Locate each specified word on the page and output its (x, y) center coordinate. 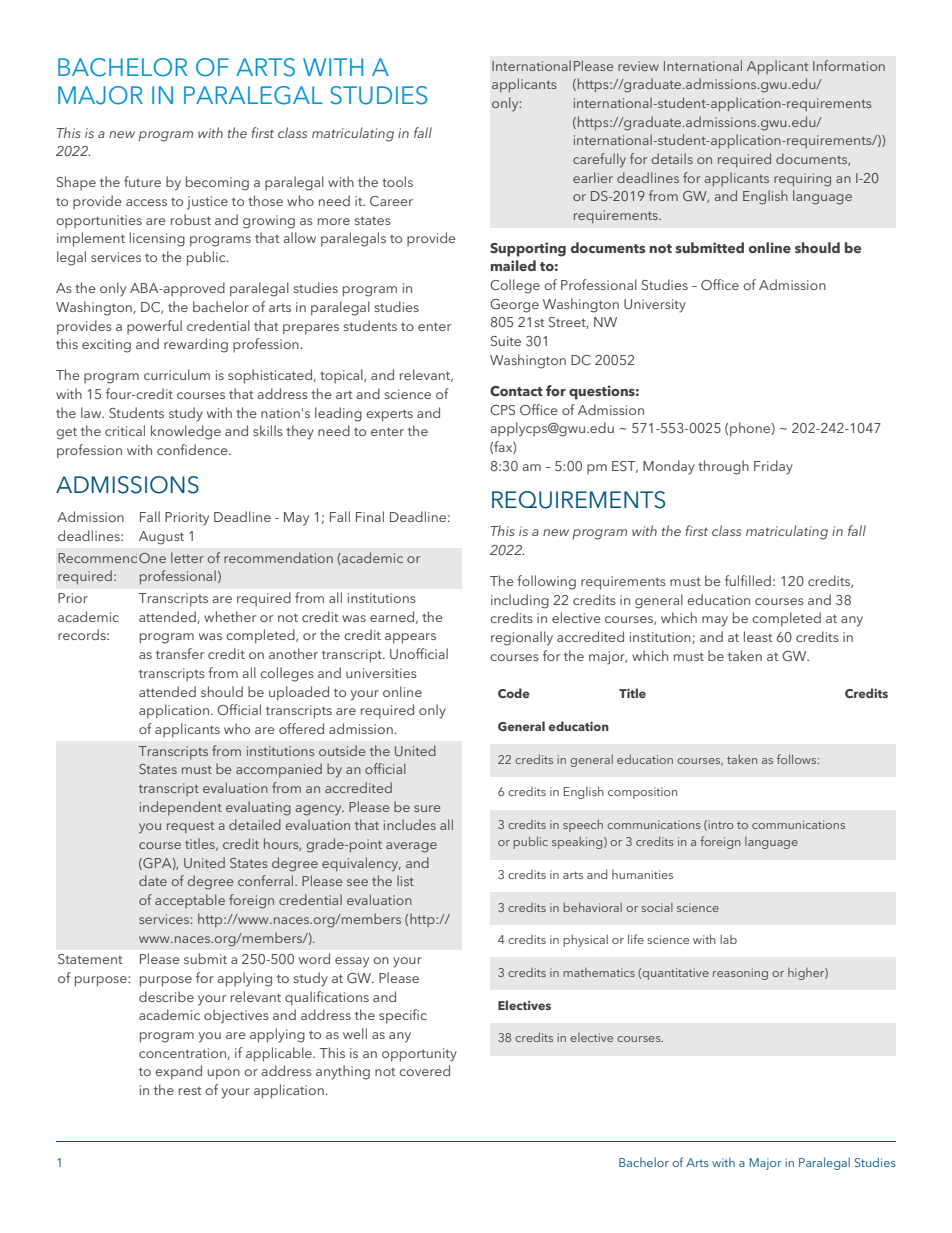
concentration (183, 1054)
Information (849, 65)
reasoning (740, 974)
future (142, 181)
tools (397, 181)
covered (424, 1070)
